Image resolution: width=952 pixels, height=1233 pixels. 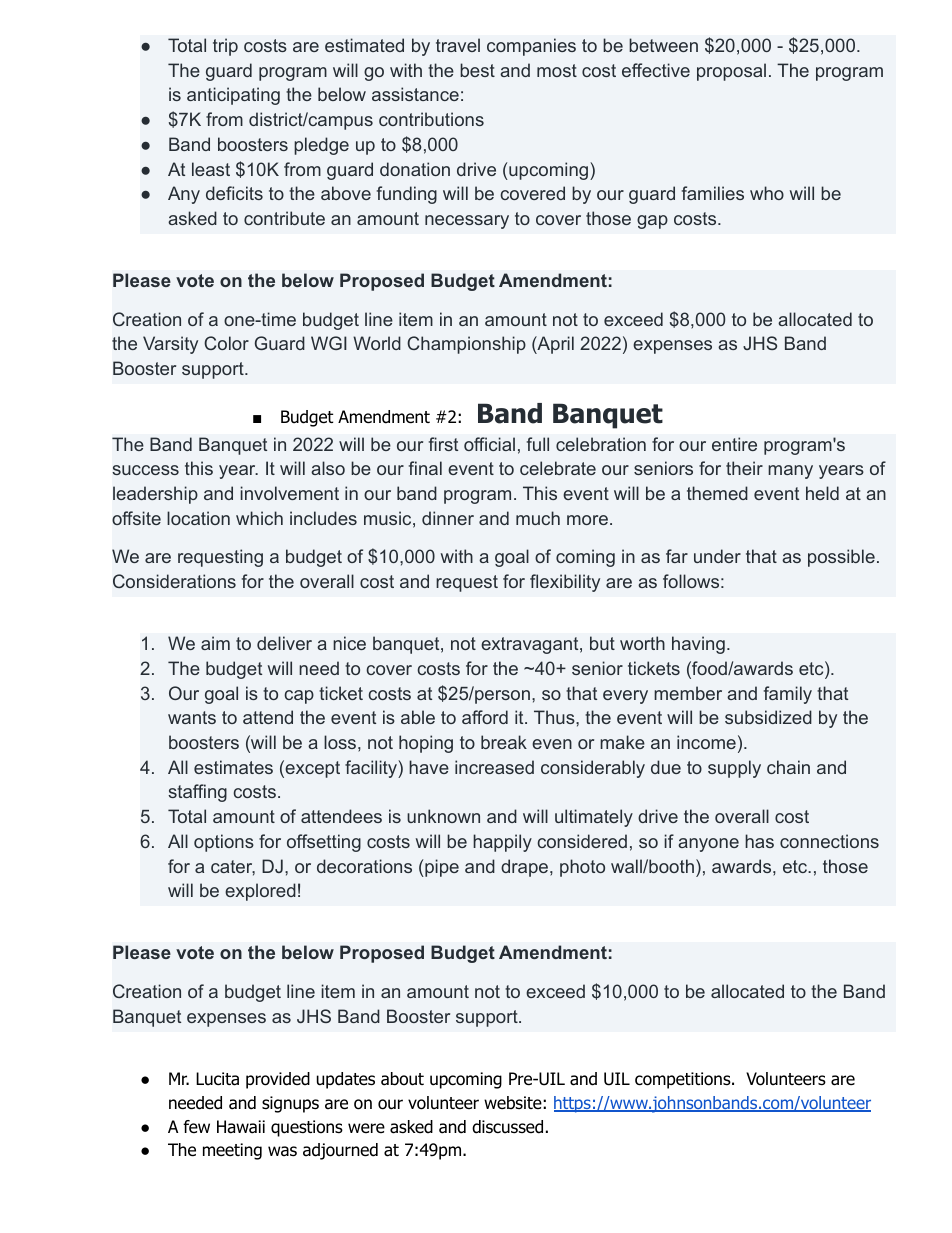 What do you see at coordinates (241, 1127) in the page?
I see `Hawaii` at bounding box center [241, 1127].
